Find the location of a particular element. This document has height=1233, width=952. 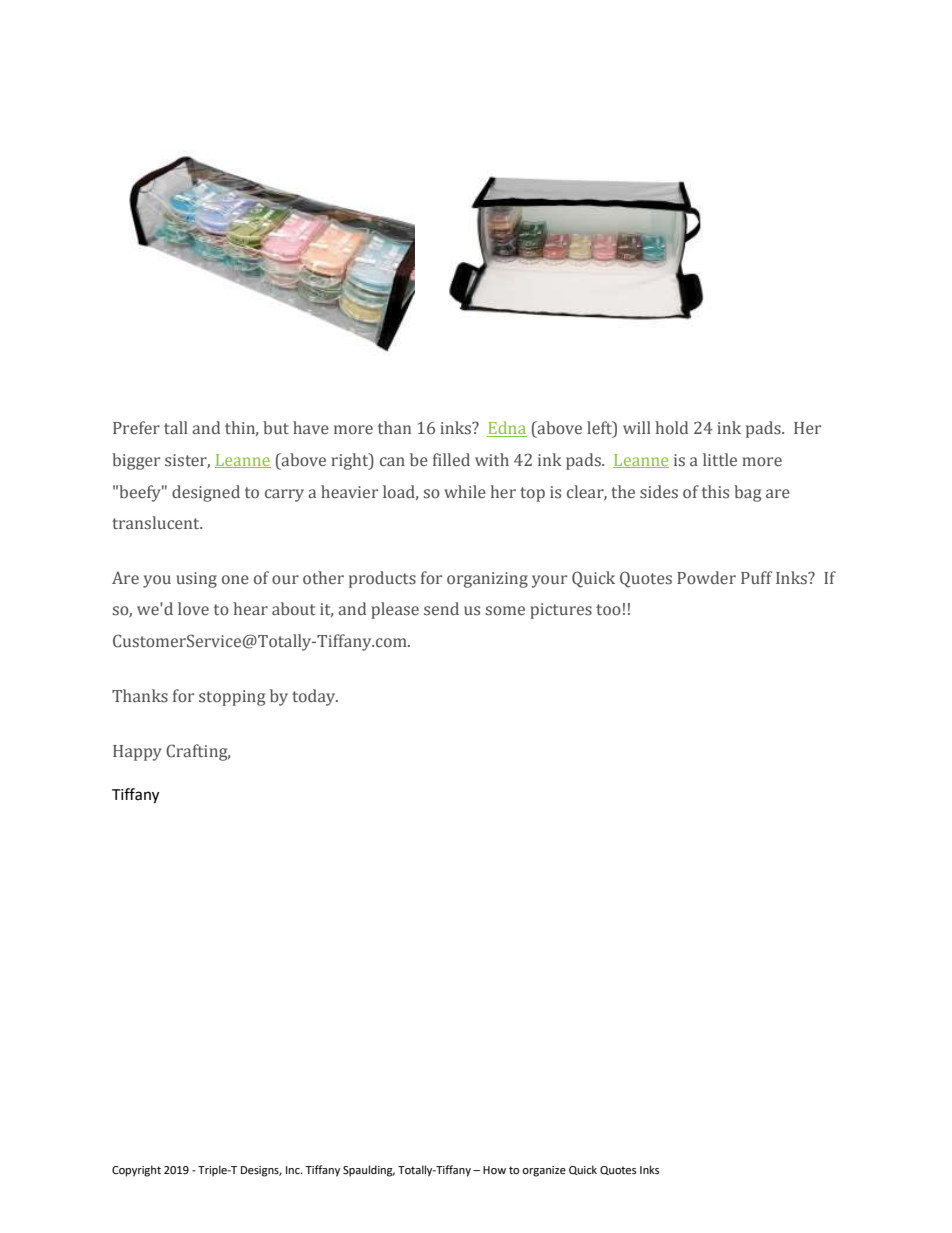

send is located at coordinates (441, 609).
